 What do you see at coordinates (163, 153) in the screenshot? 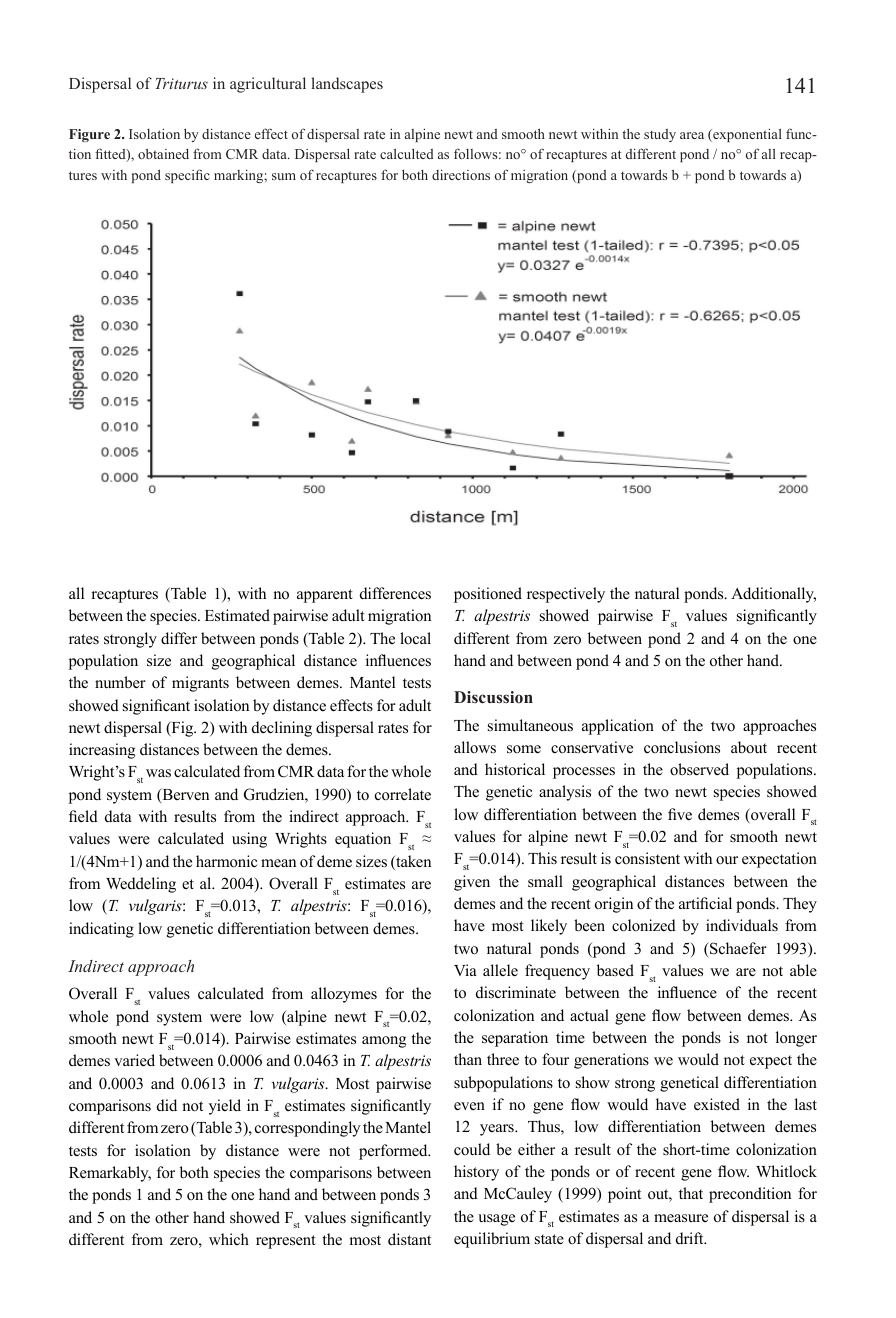
I see `obtained` at bounding box center [163, 153].
